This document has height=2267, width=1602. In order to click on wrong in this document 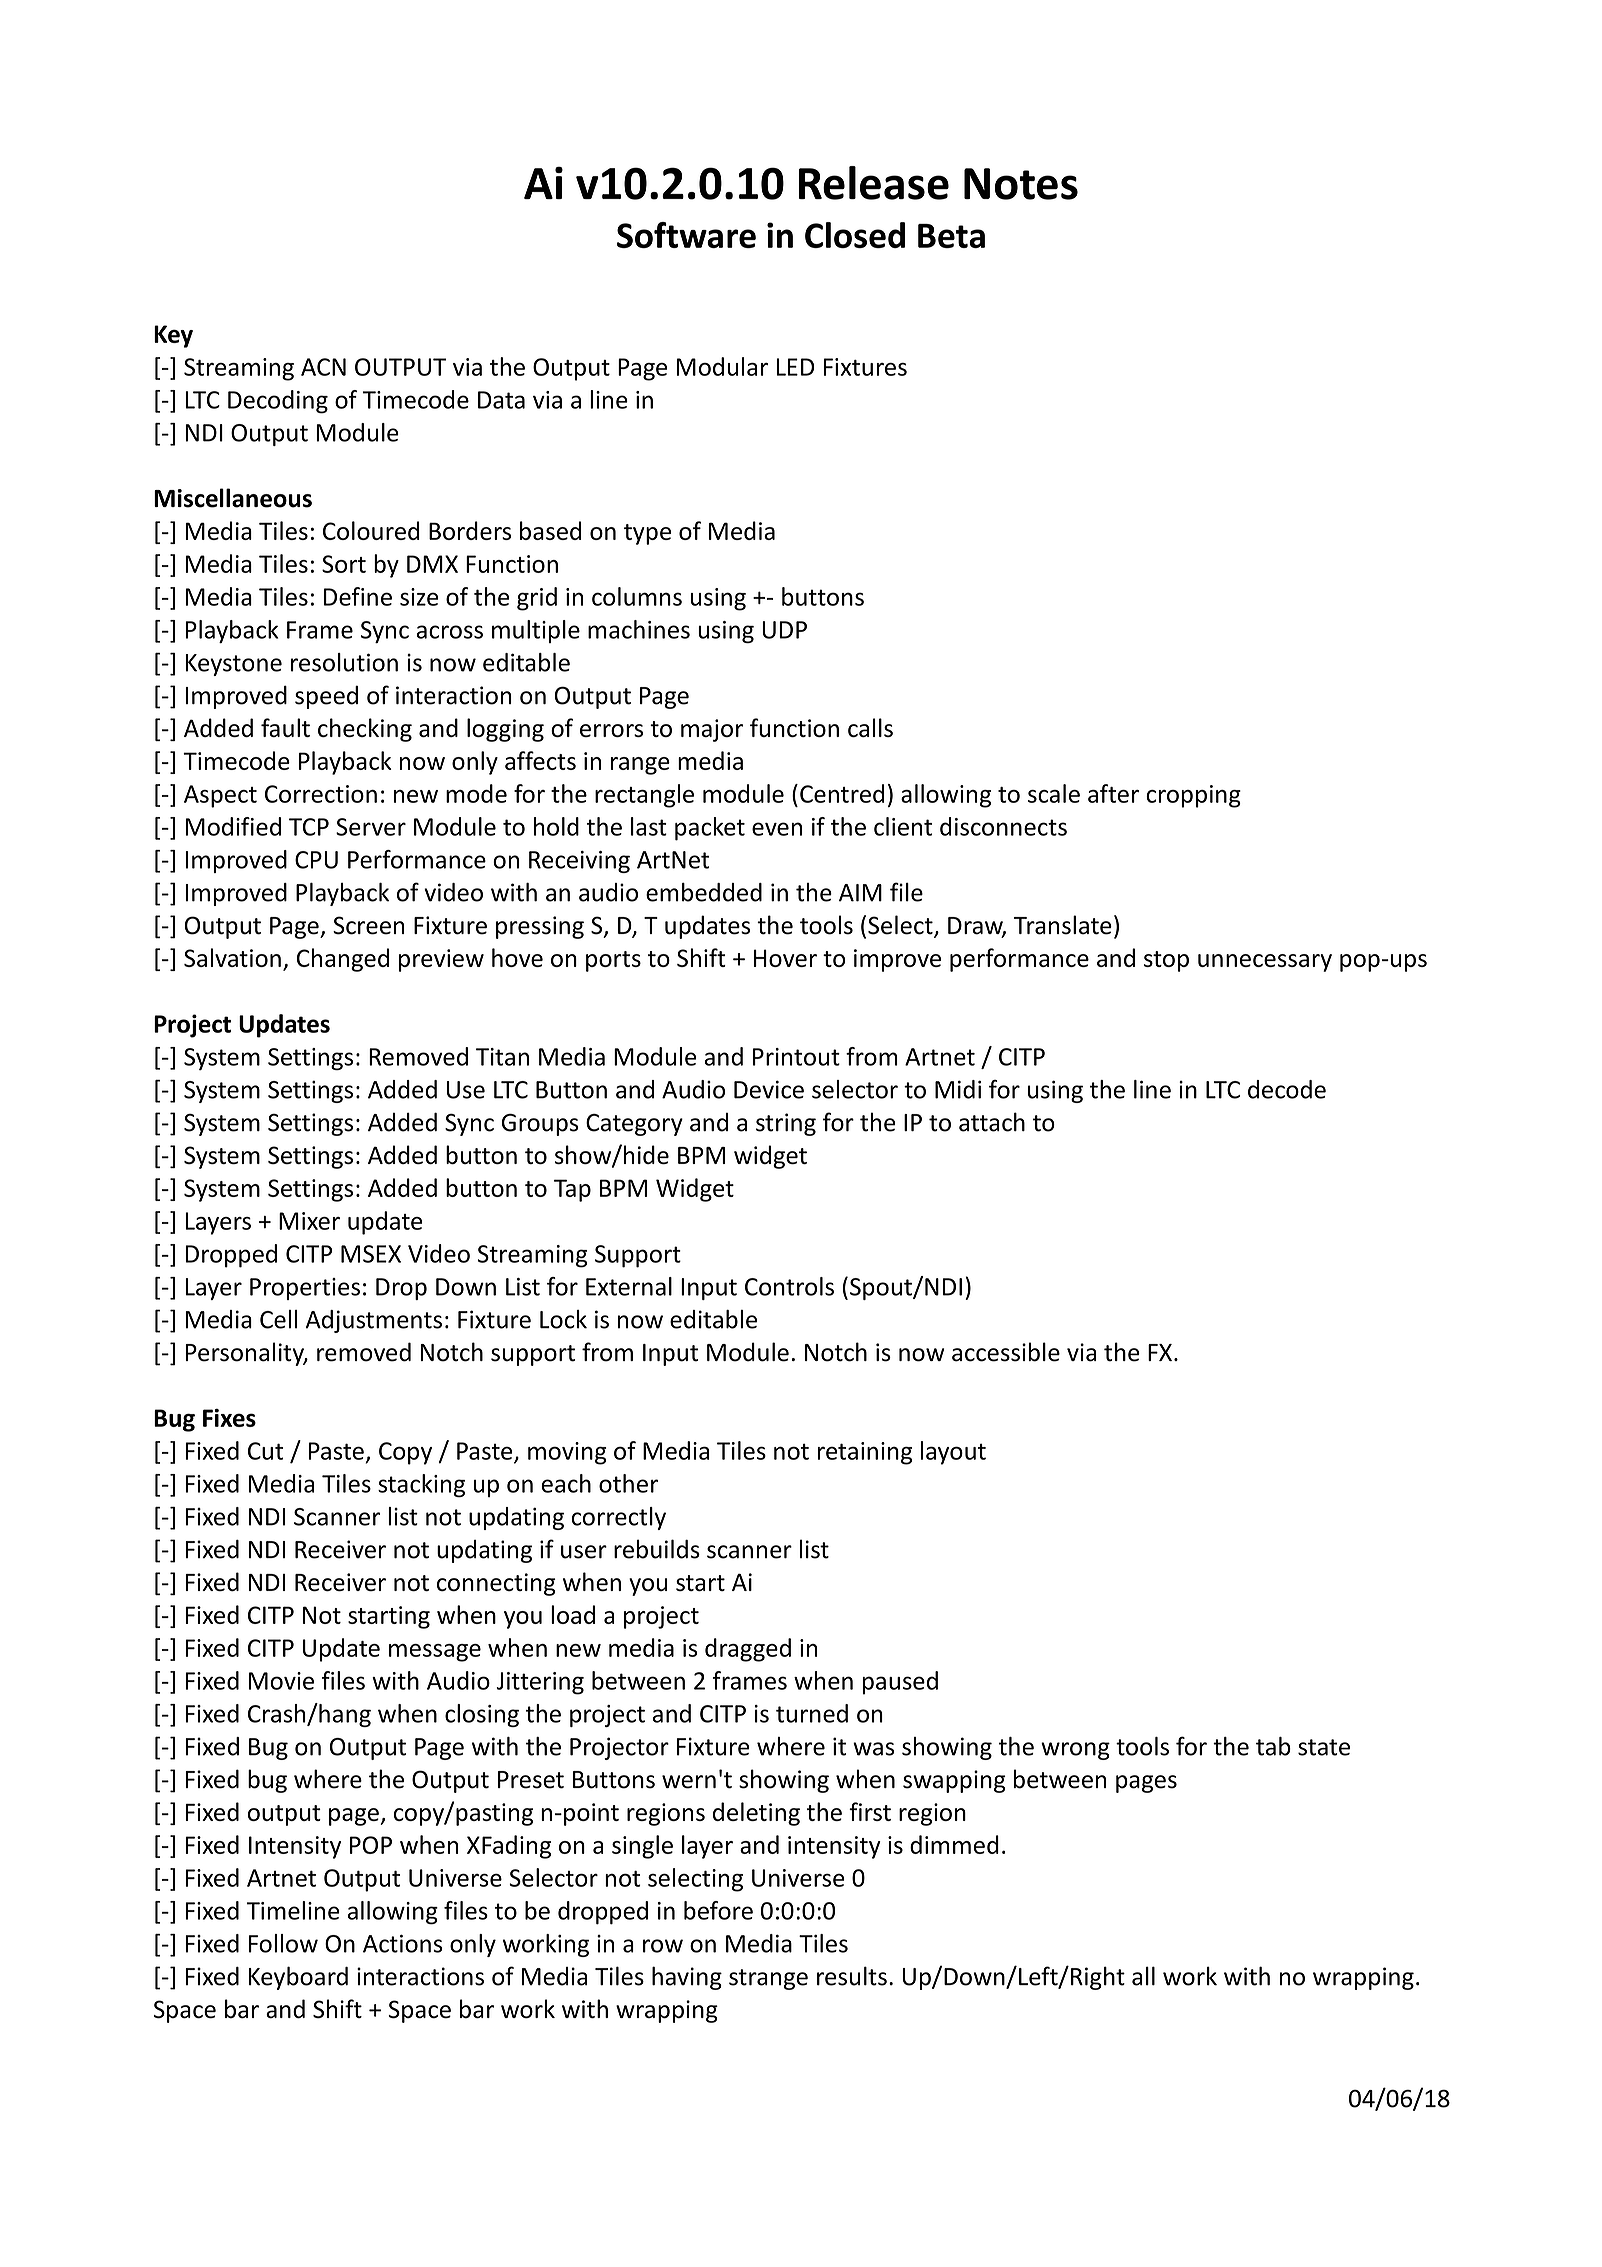, I will do `click(1075, 1751)`.
